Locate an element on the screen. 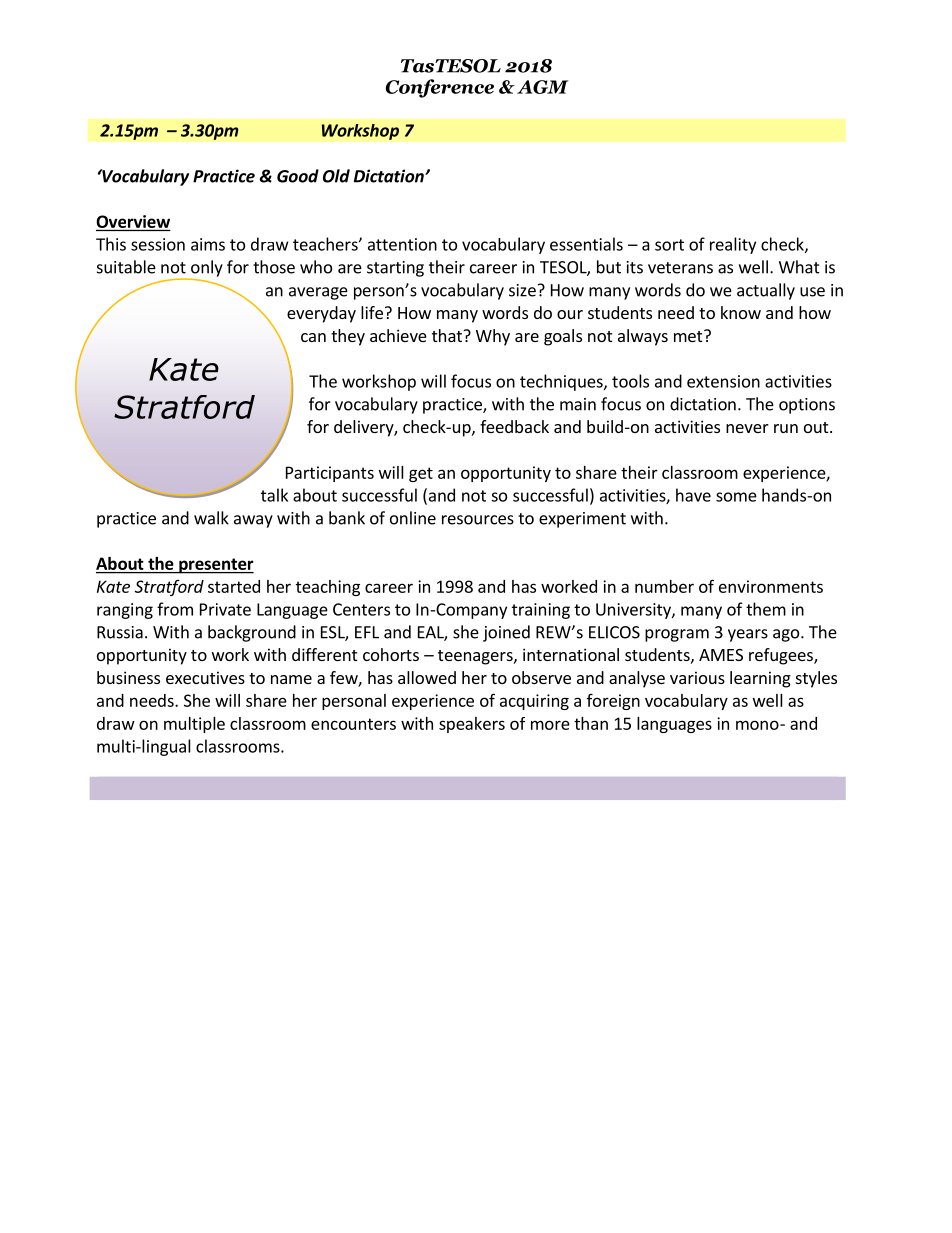 The image size is (952, 1233). walk is located at coordinates (211, 518).
